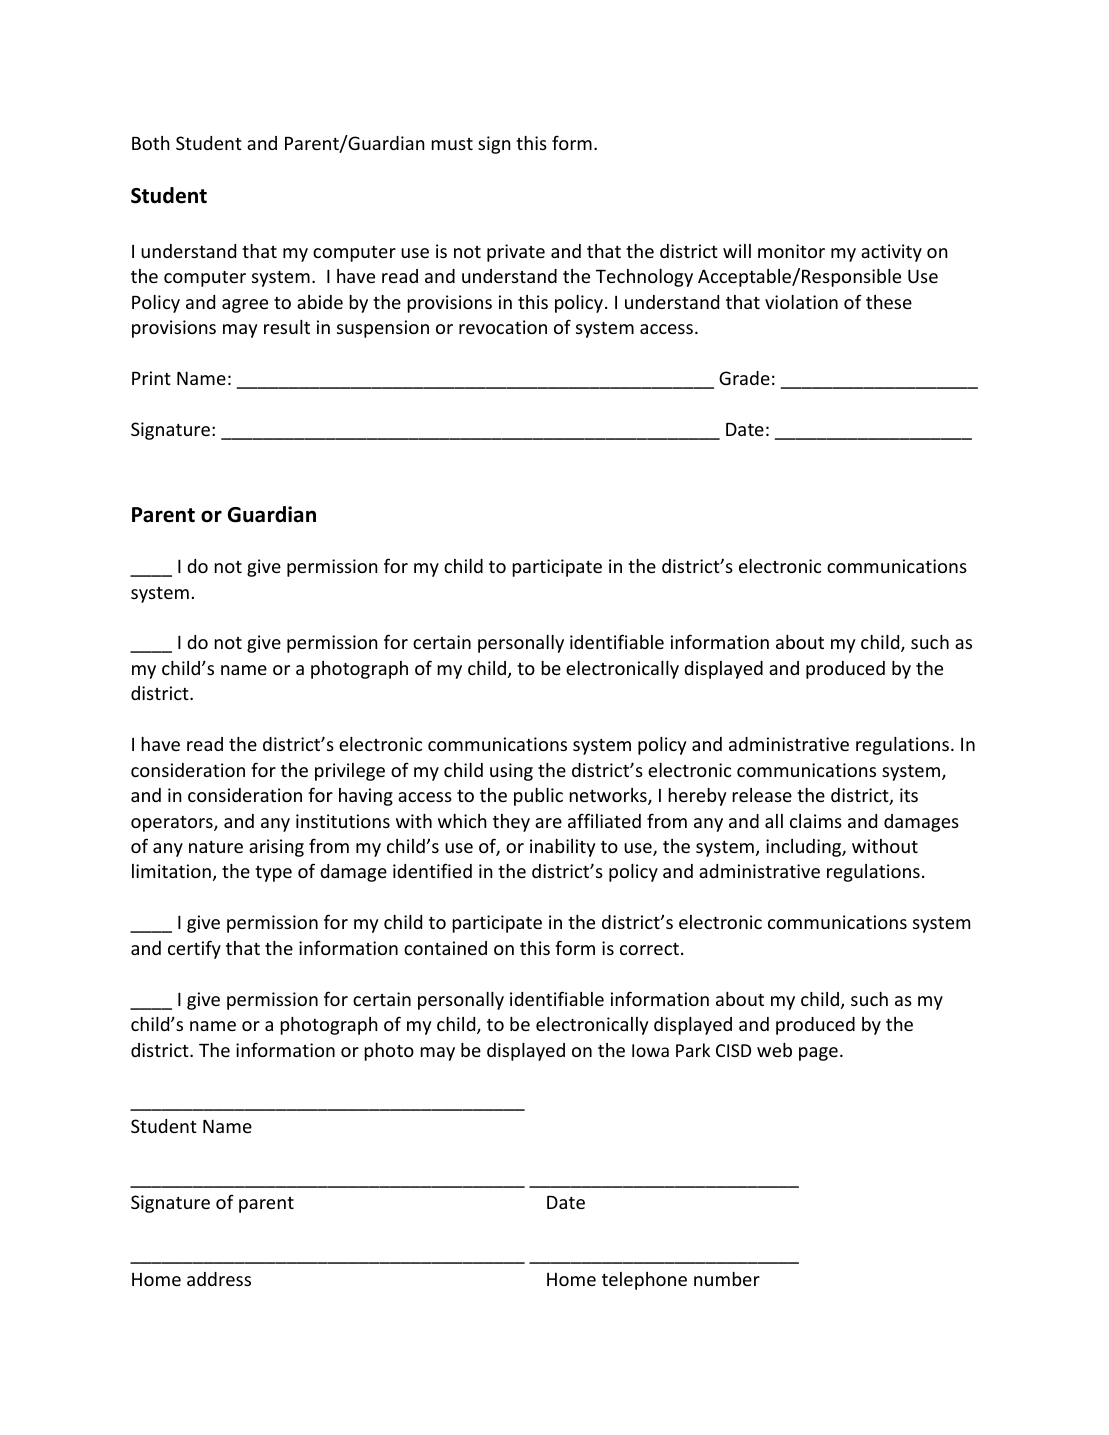 This screenshot has width=1109, height=1435. Describe the element at coordinates (151, 143) in the screenshot. I see `Both` at that location.
